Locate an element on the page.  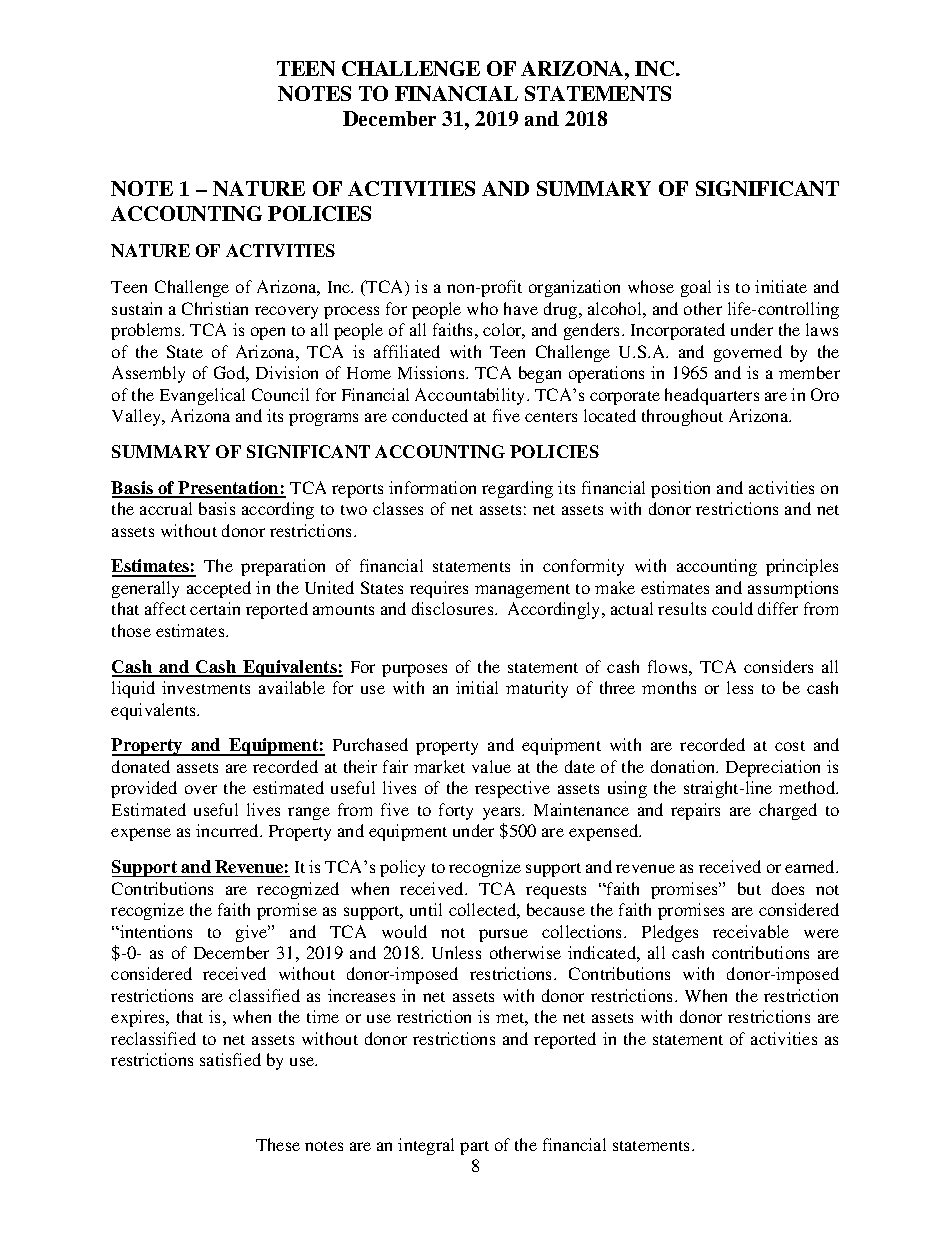
have is located at coordinates (521, 308).
